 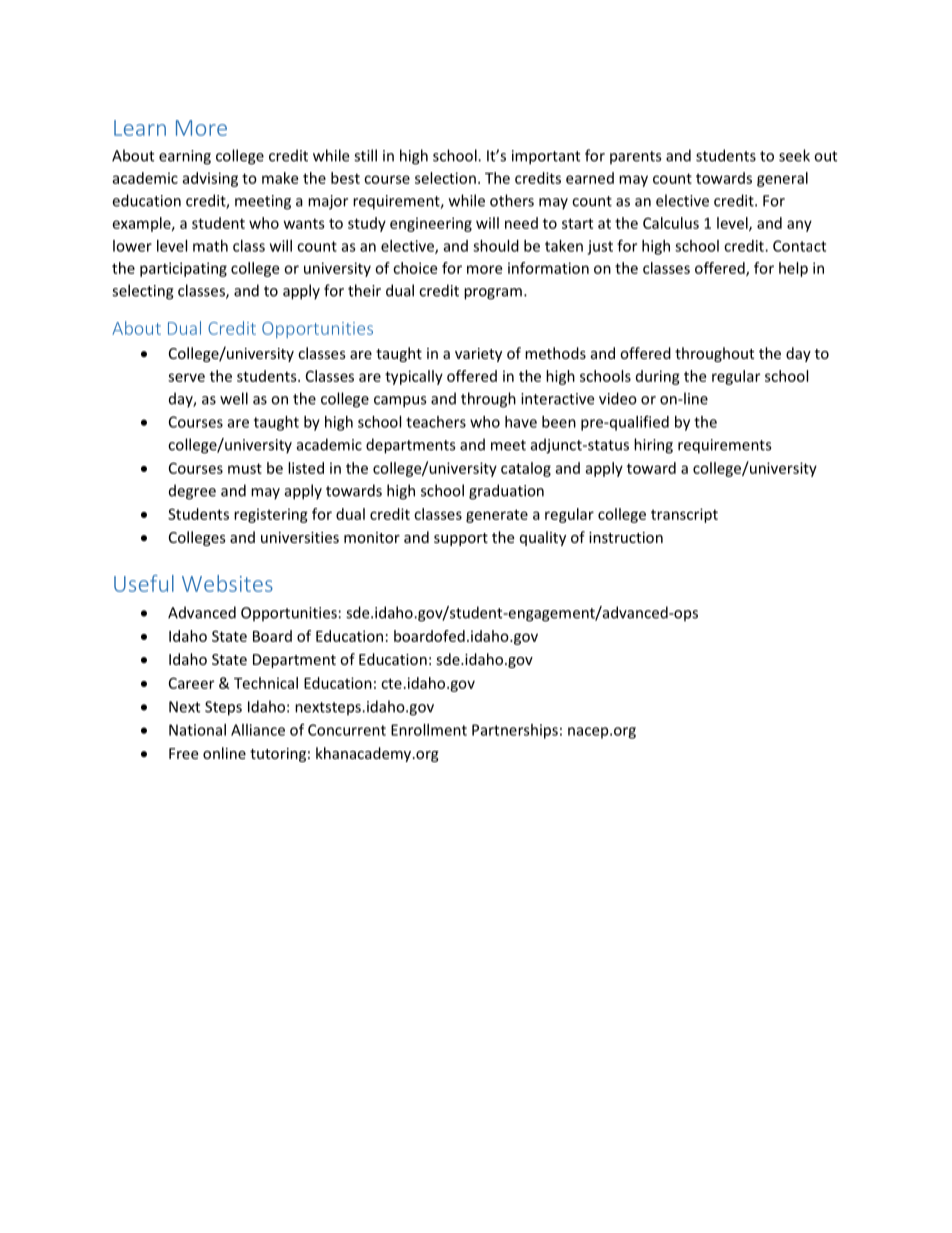 I want to click on seek, so click(x=794, y=155).
